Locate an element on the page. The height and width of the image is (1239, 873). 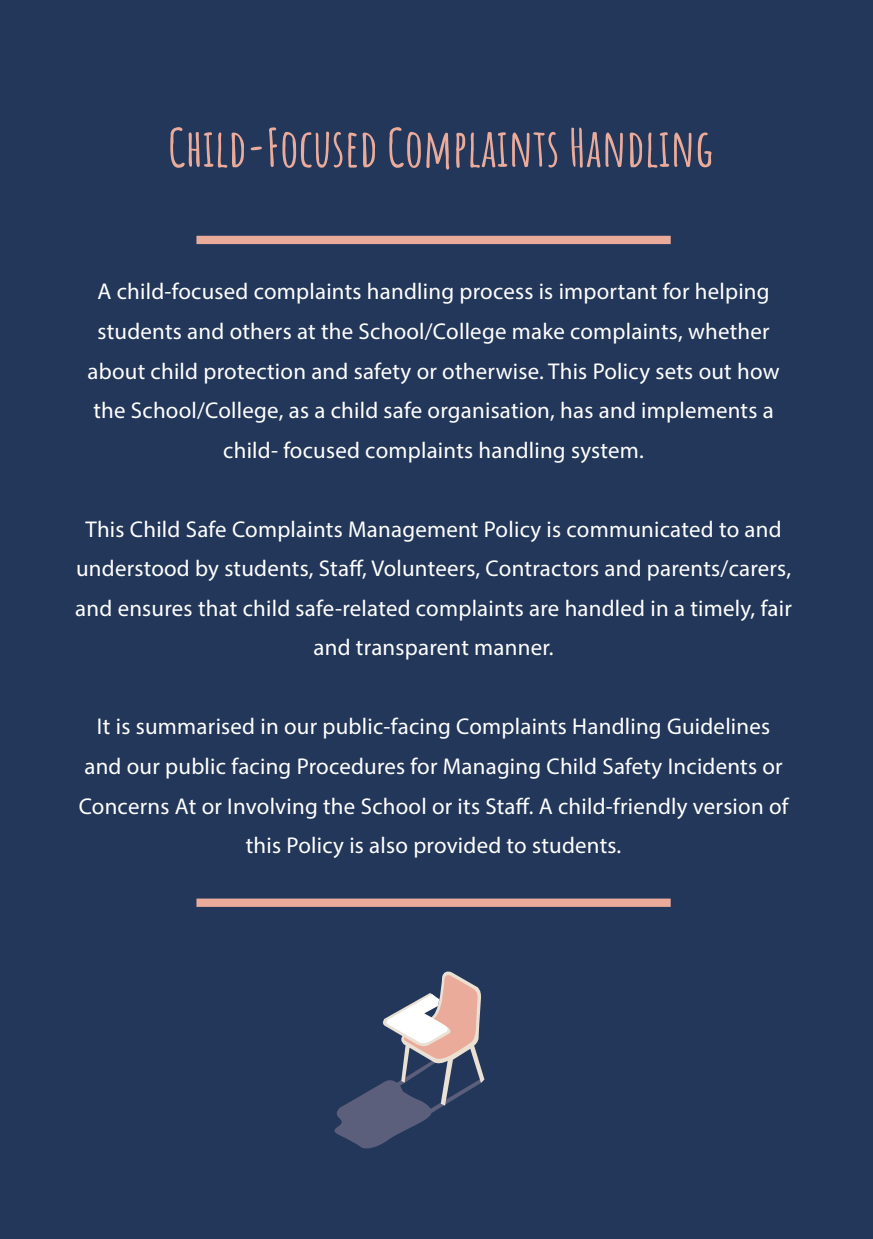
organisation is located at coordinates (489, 412).
